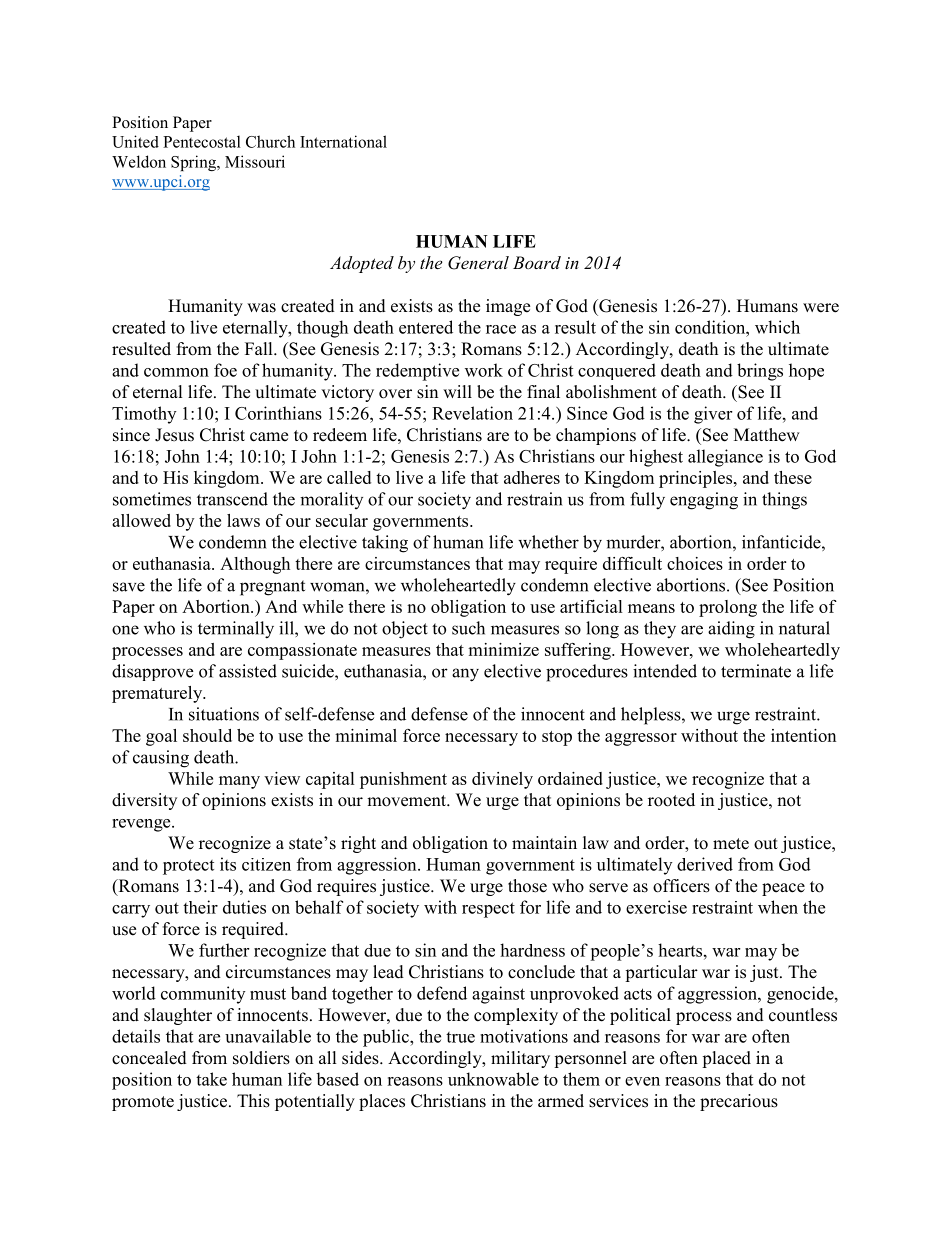  What do you see at coordinates (232, 499) in the image?
I see `transcend` at bounding box center [232, 499].
